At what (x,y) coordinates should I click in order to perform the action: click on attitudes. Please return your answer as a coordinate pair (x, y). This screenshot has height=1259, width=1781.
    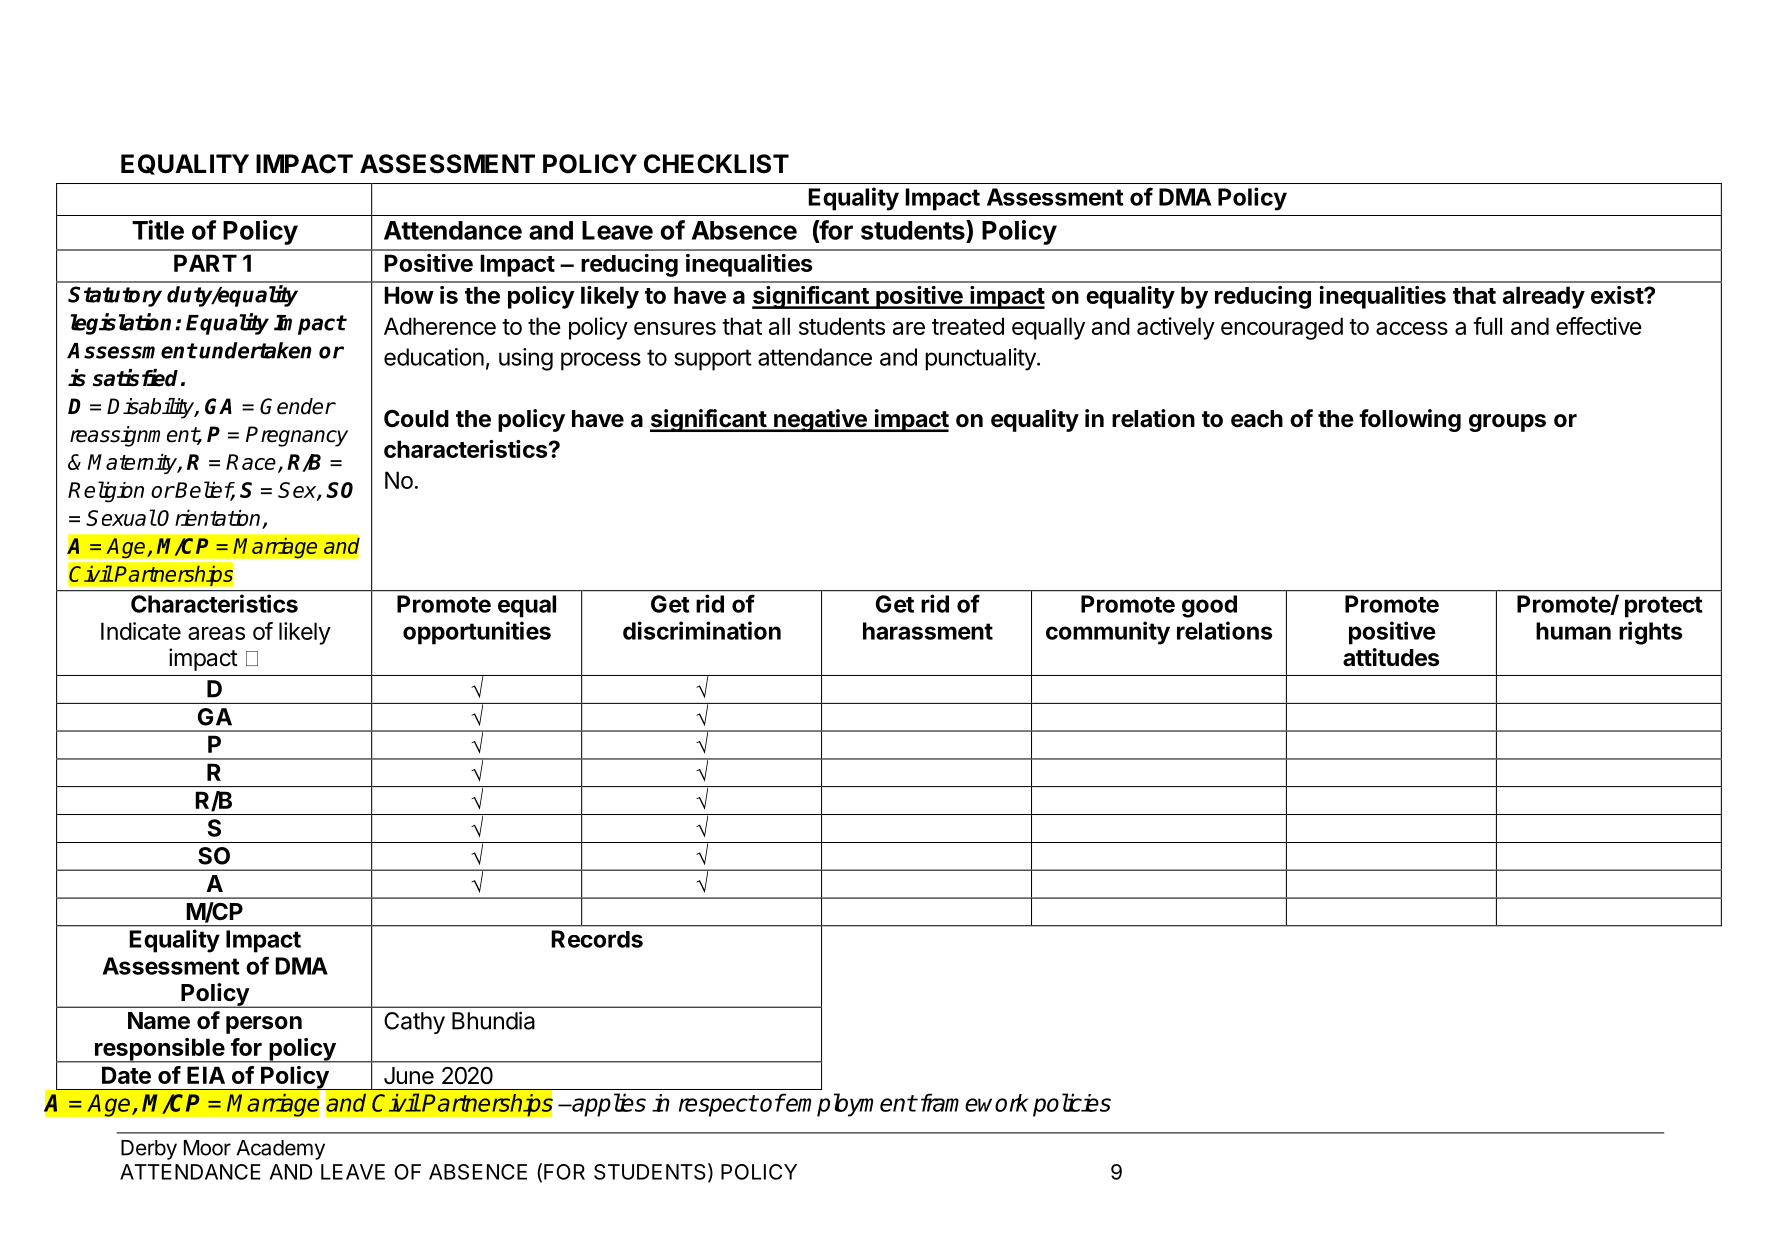
    Looking at the image, I should click on (1391, 657).
